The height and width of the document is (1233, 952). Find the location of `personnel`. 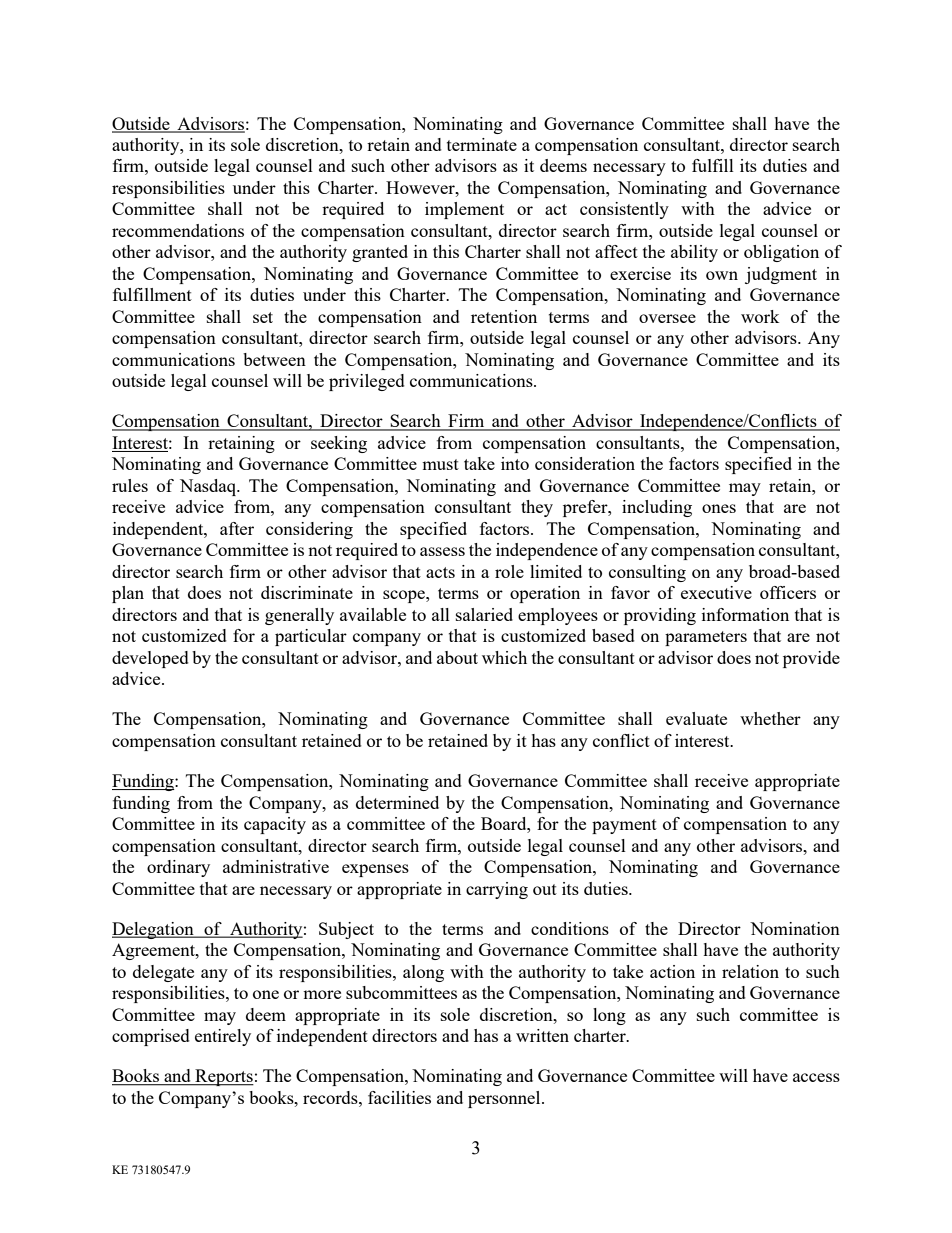

personnel is located at coordinates (505, 1099).
